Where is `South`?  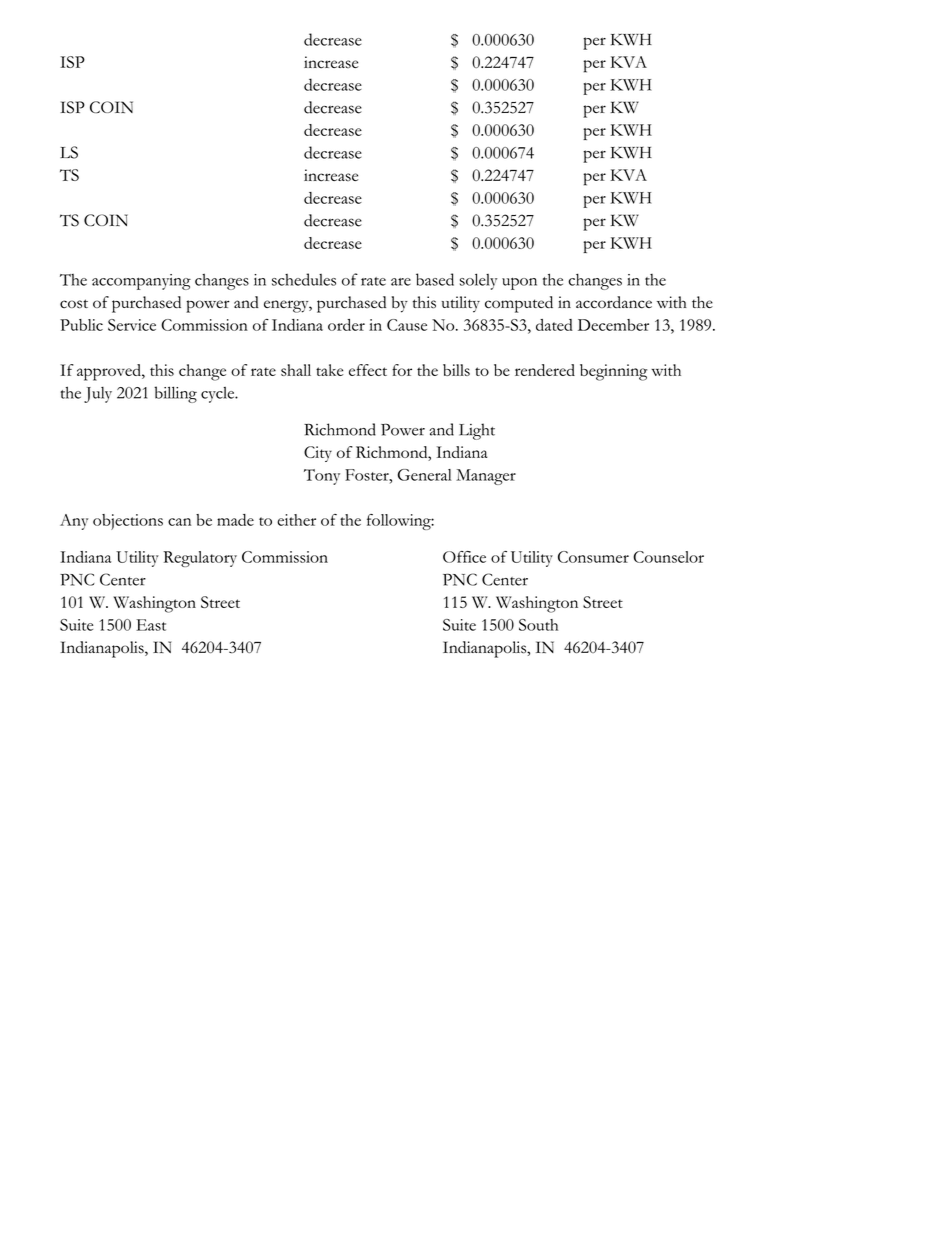 South is located at coordinates (538, 625).
